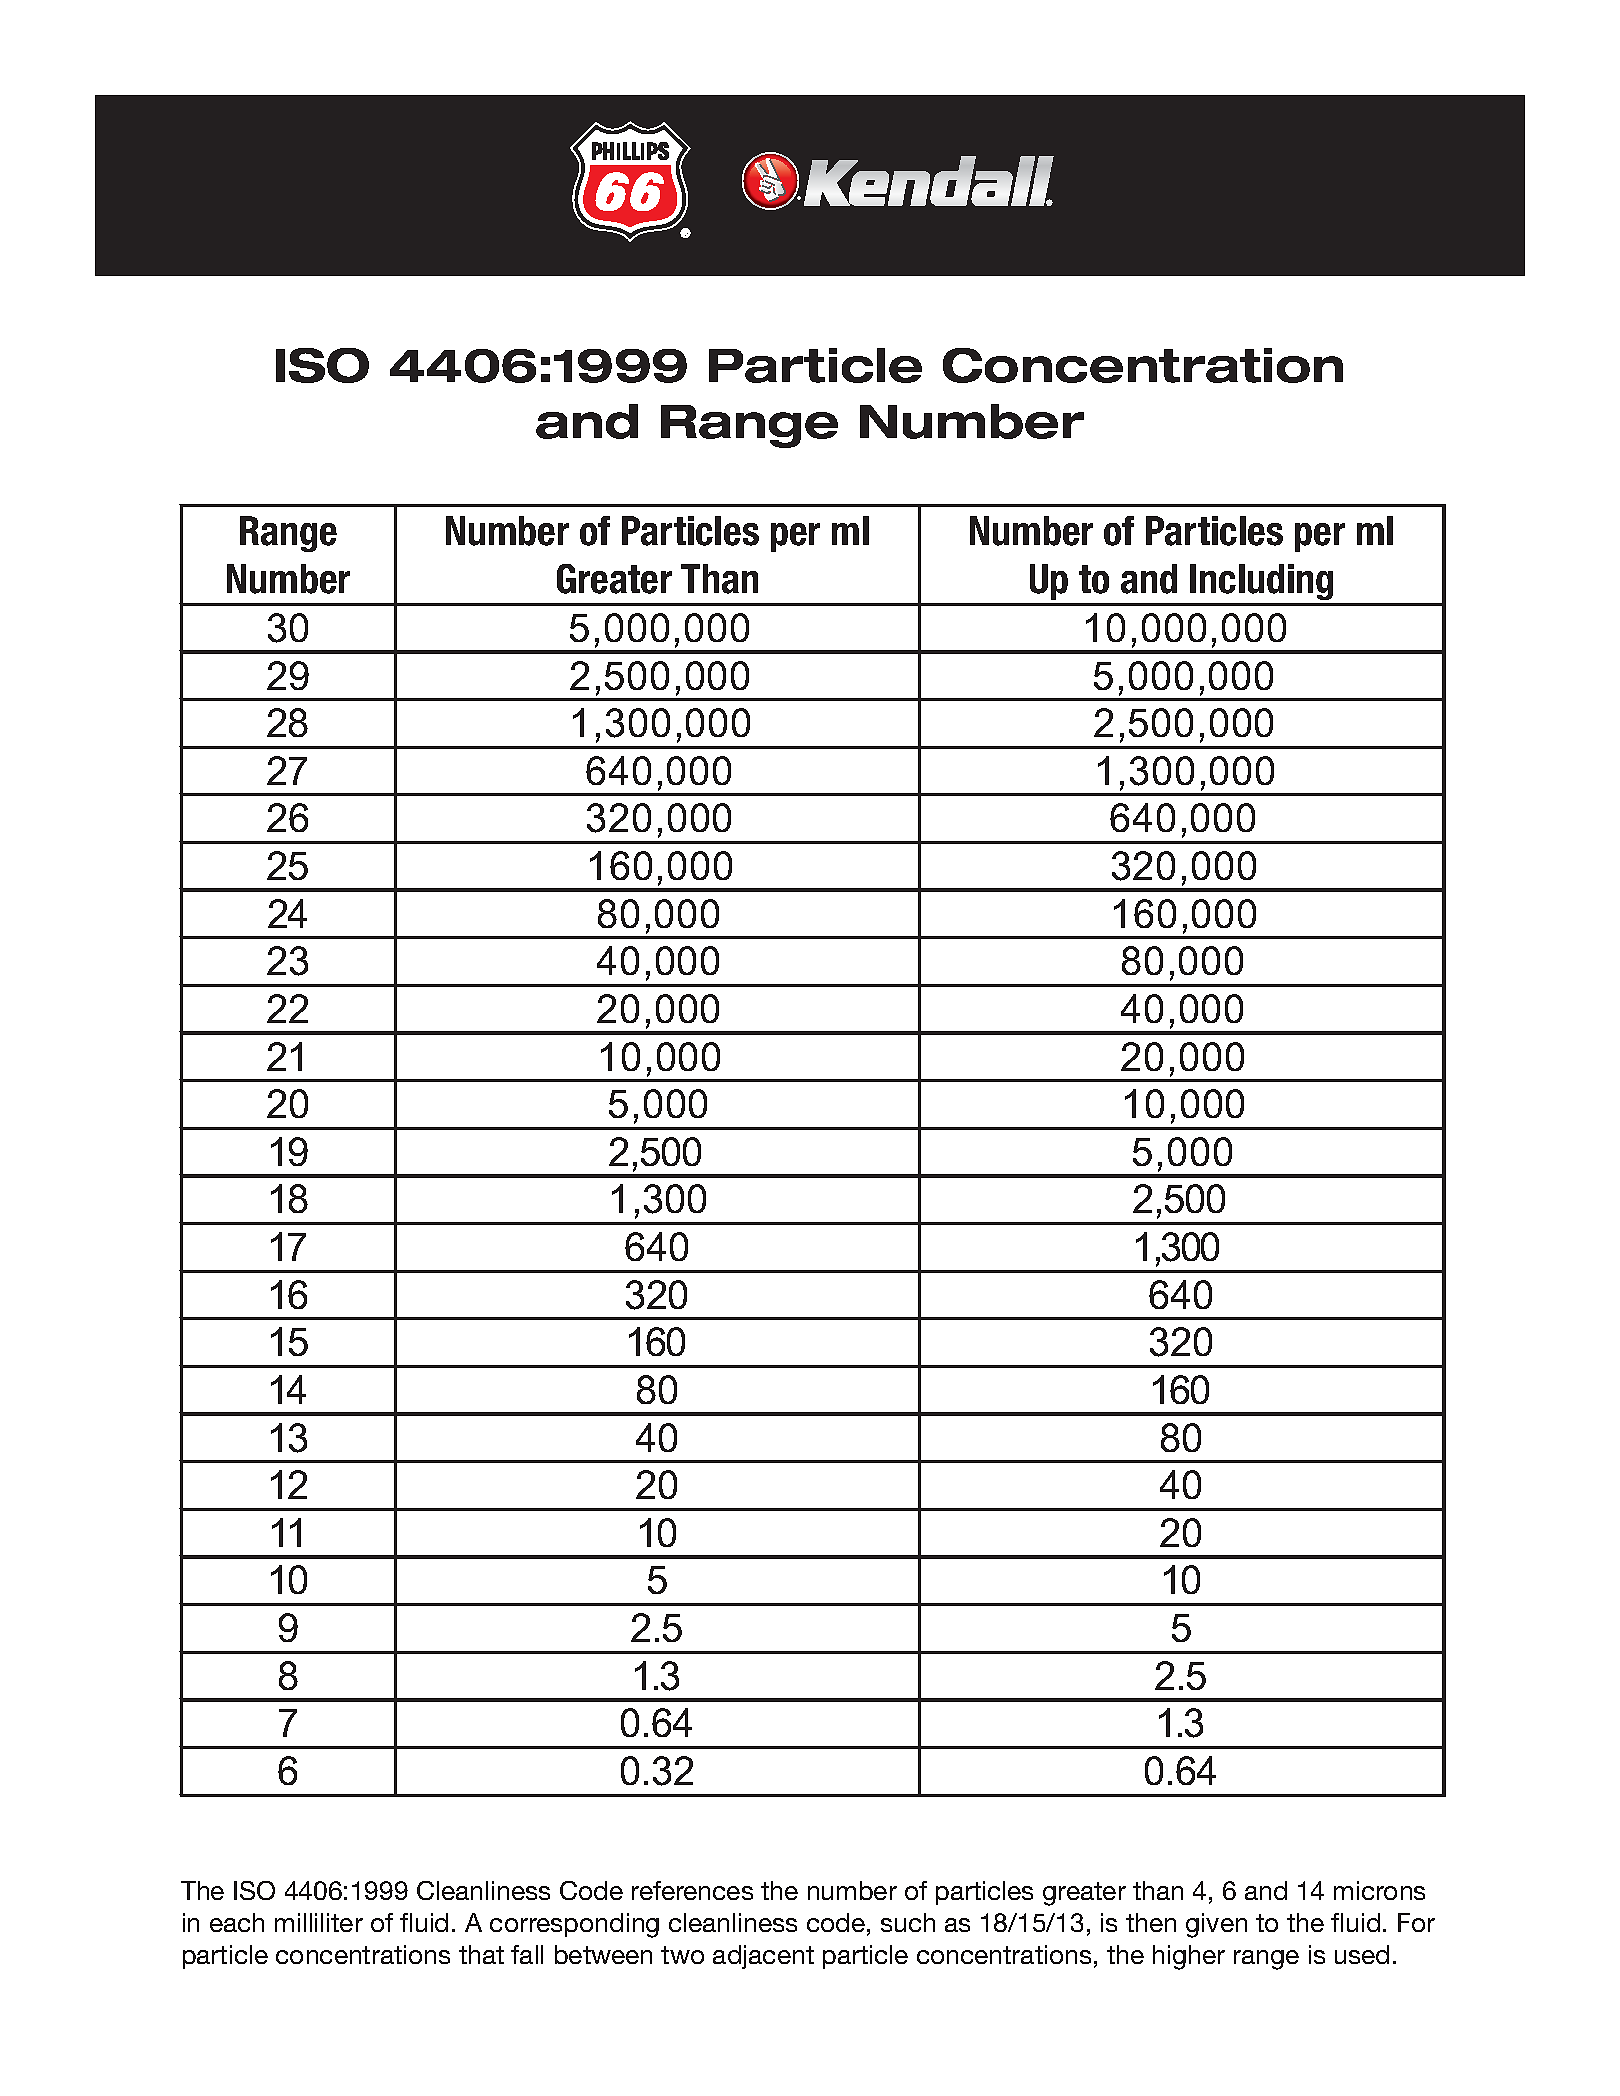 The width and height of the screenshot is (1620, 2096). I want to click on used, so click(1362, 1954).
